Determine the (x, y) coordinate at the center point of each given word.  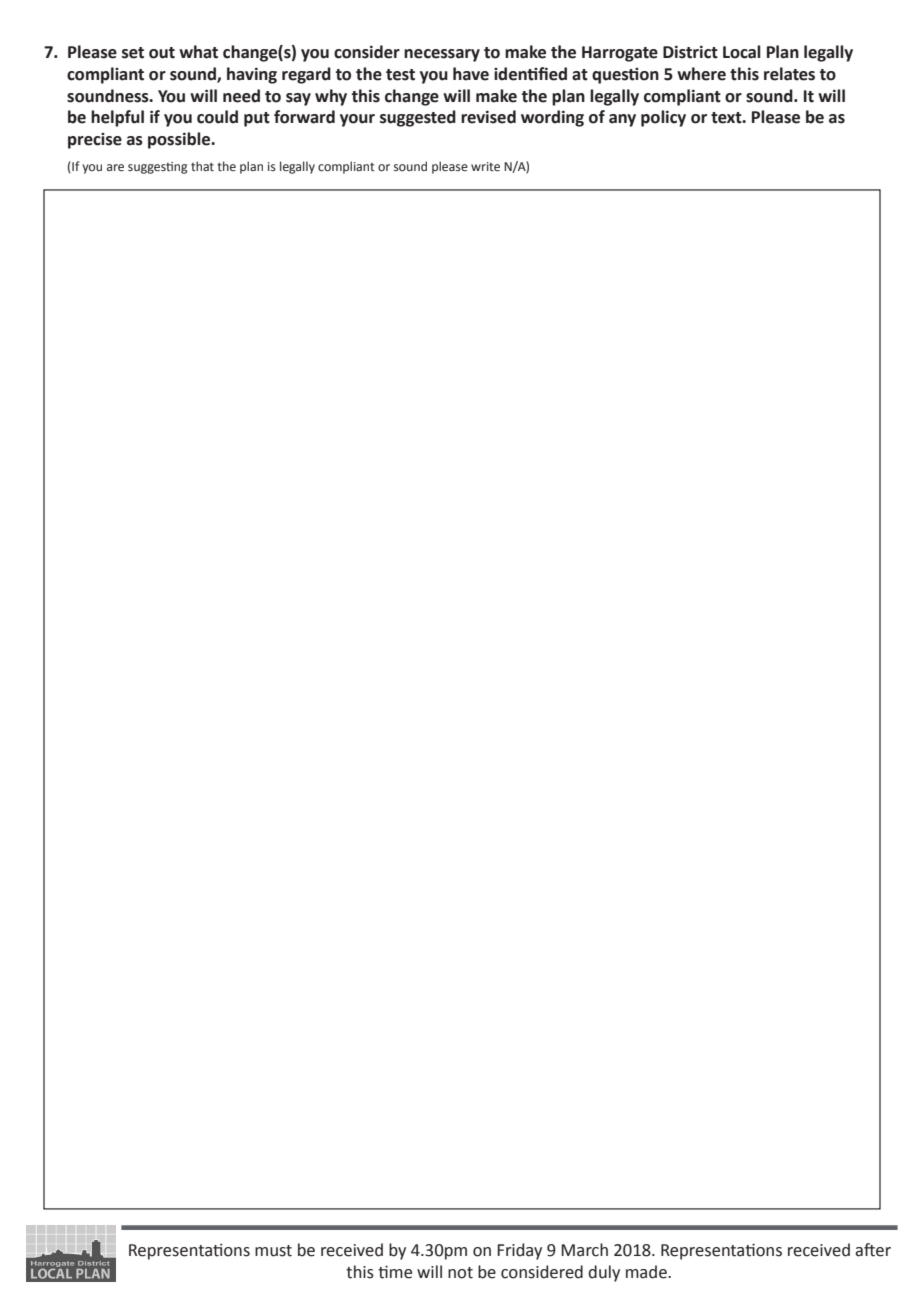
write (485, 167)
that (202, 166)
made (647, 1272)
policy (663, 118)
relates (789, 74)
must (273, 1251)
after (873, 1250)
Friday (519, 1251)
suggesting (157, 168)
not (460, 1273)
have (471, 74)
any (622, 120)
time (395, 1272)
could (217, 117)
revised (488, 117)
